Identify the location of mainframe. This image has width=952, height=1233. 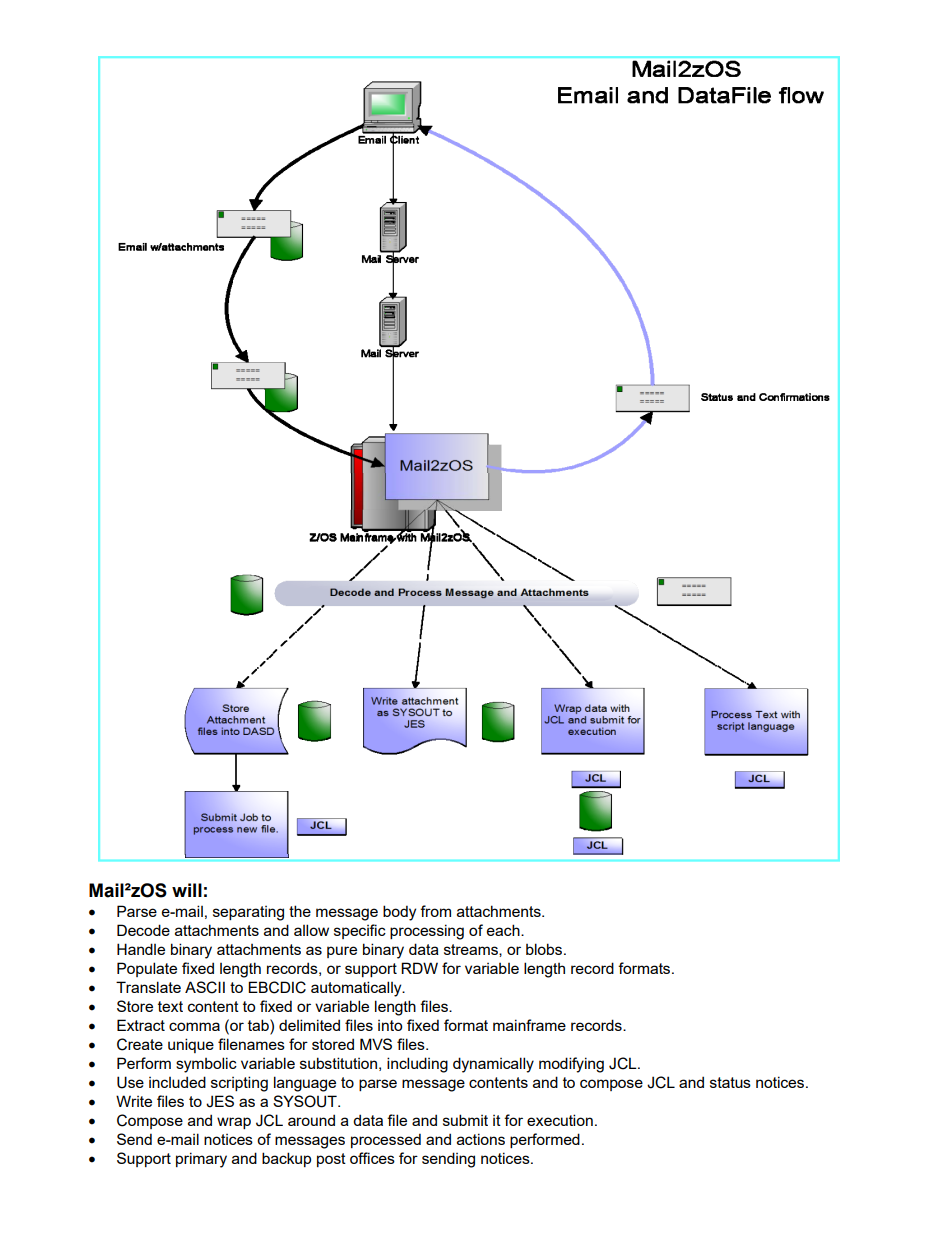
(529, 1025).
